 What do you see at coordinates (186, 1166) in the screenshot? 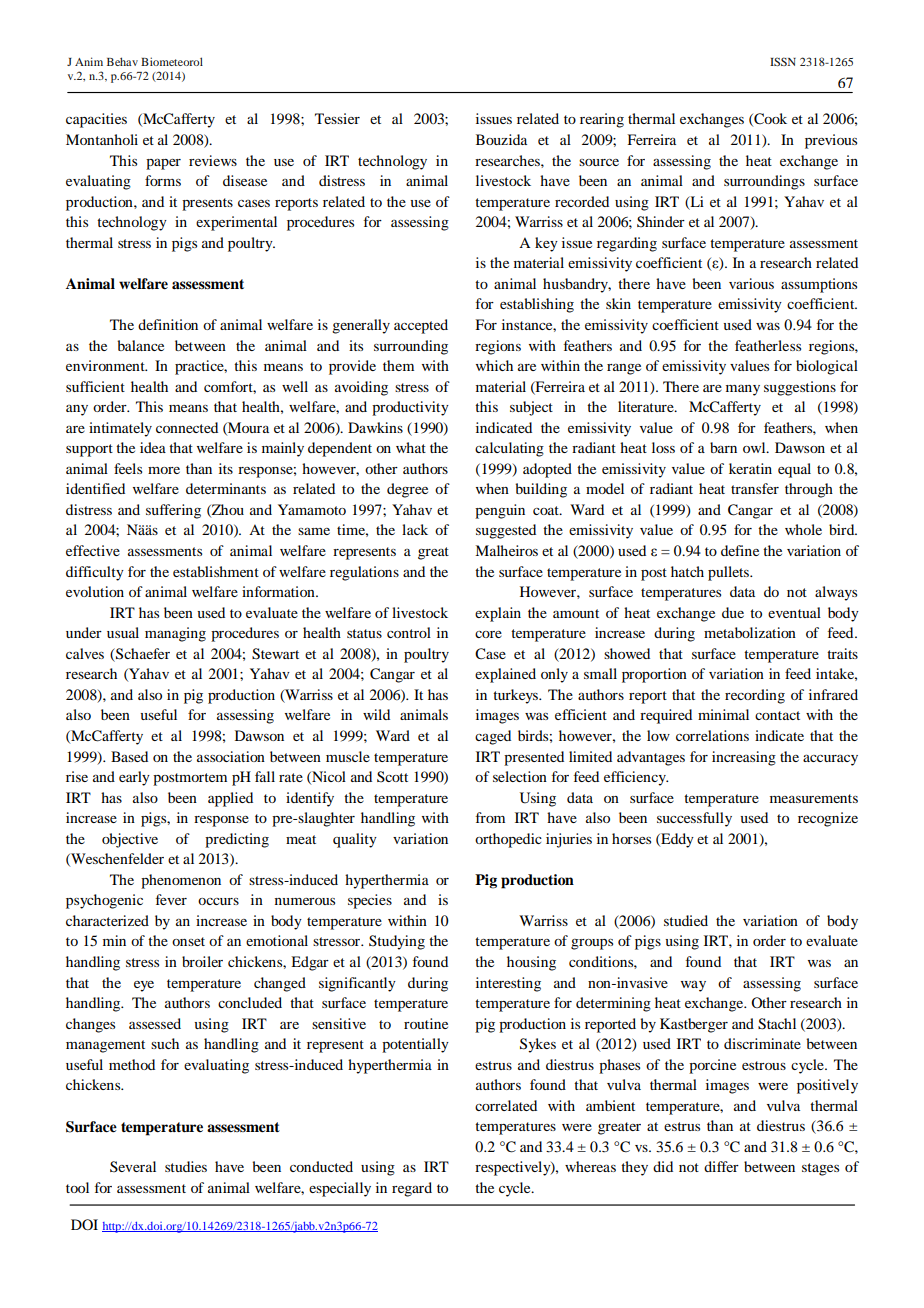
I see `studies` at bounding box center [186, 1166].
